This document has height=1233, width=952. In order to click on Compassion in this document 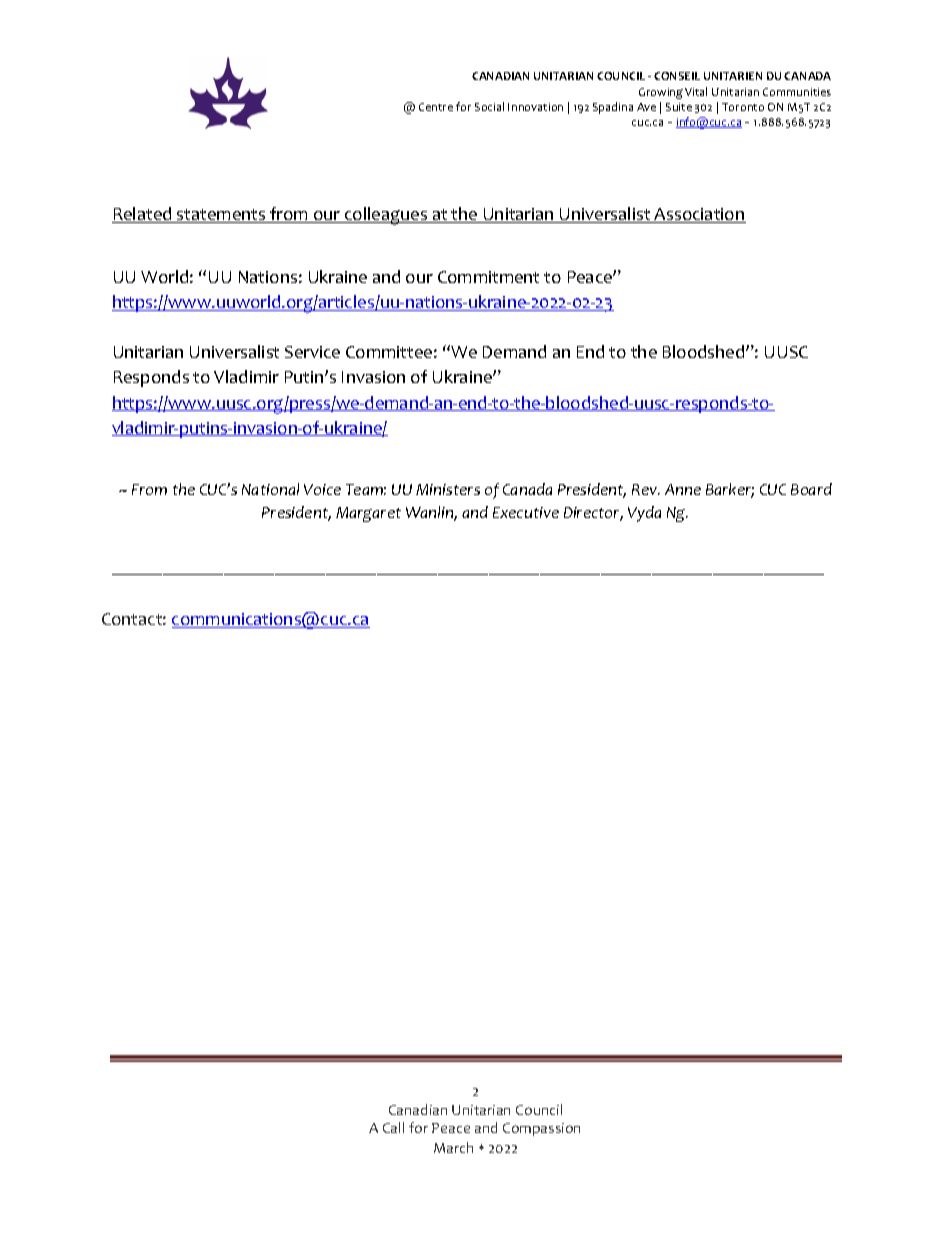, I will do `click(541, 1129)`.
